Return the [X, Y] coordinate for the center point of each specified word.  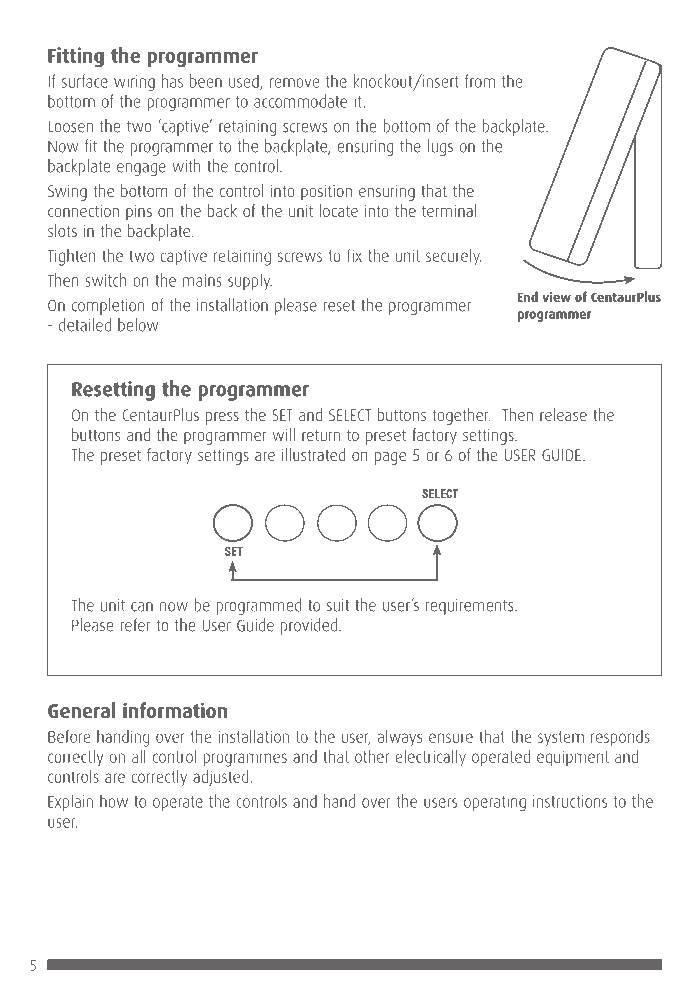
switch [106, 280]
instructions [570, 801]
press [222, 418]
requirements [471, 607]
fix [354, 255]
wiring [134, 83]
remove [294, 83]
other [372, 756]
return [321, 435]
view [556, 297]
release [563, 414]
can [142, 607]
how [114, 801]
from [480, 81]
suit [338, 605]
